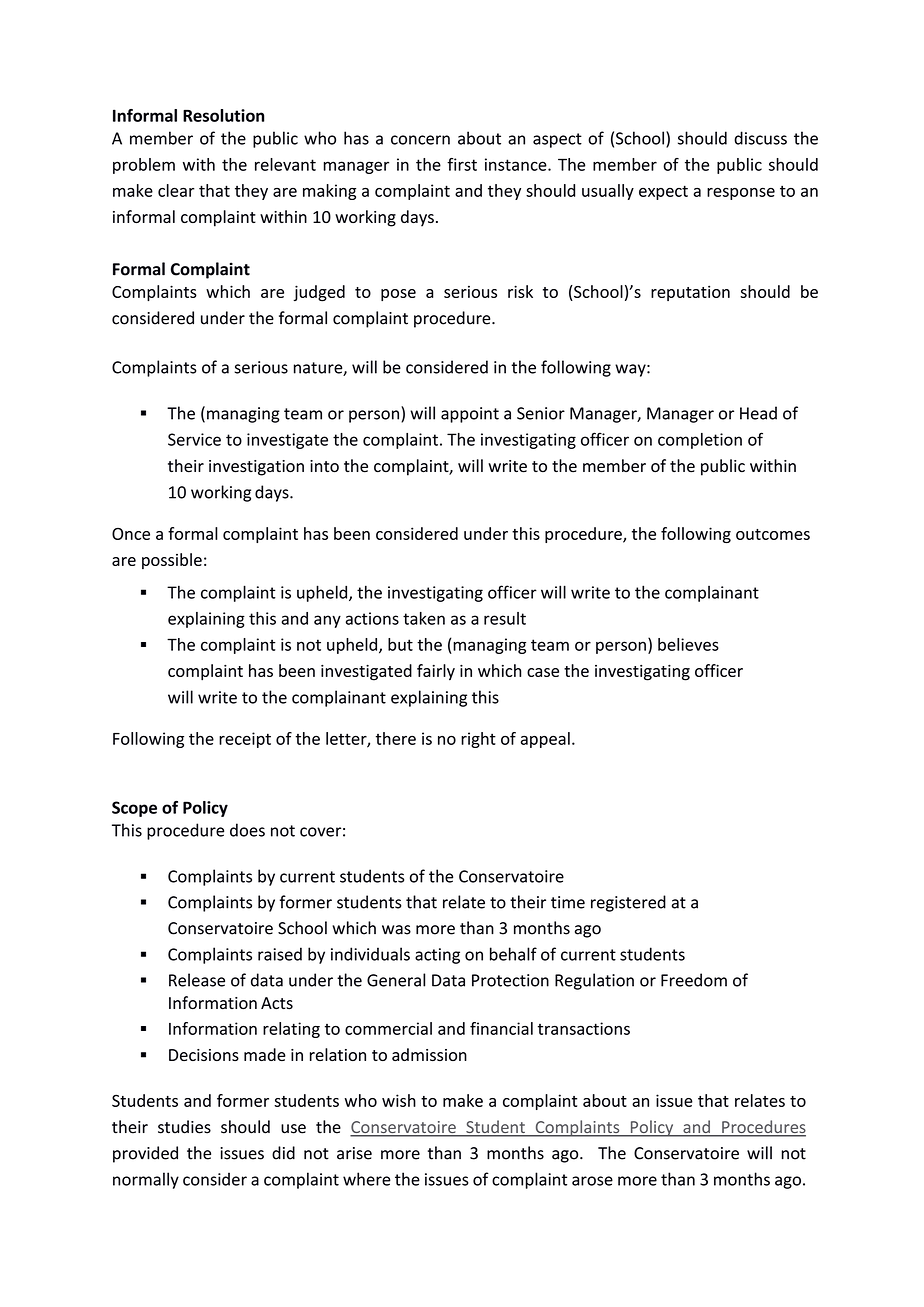 The image size is (924, 1307). Describe the element at coordinates (197, 980) in the screenshot. I see `Release` at that location.
